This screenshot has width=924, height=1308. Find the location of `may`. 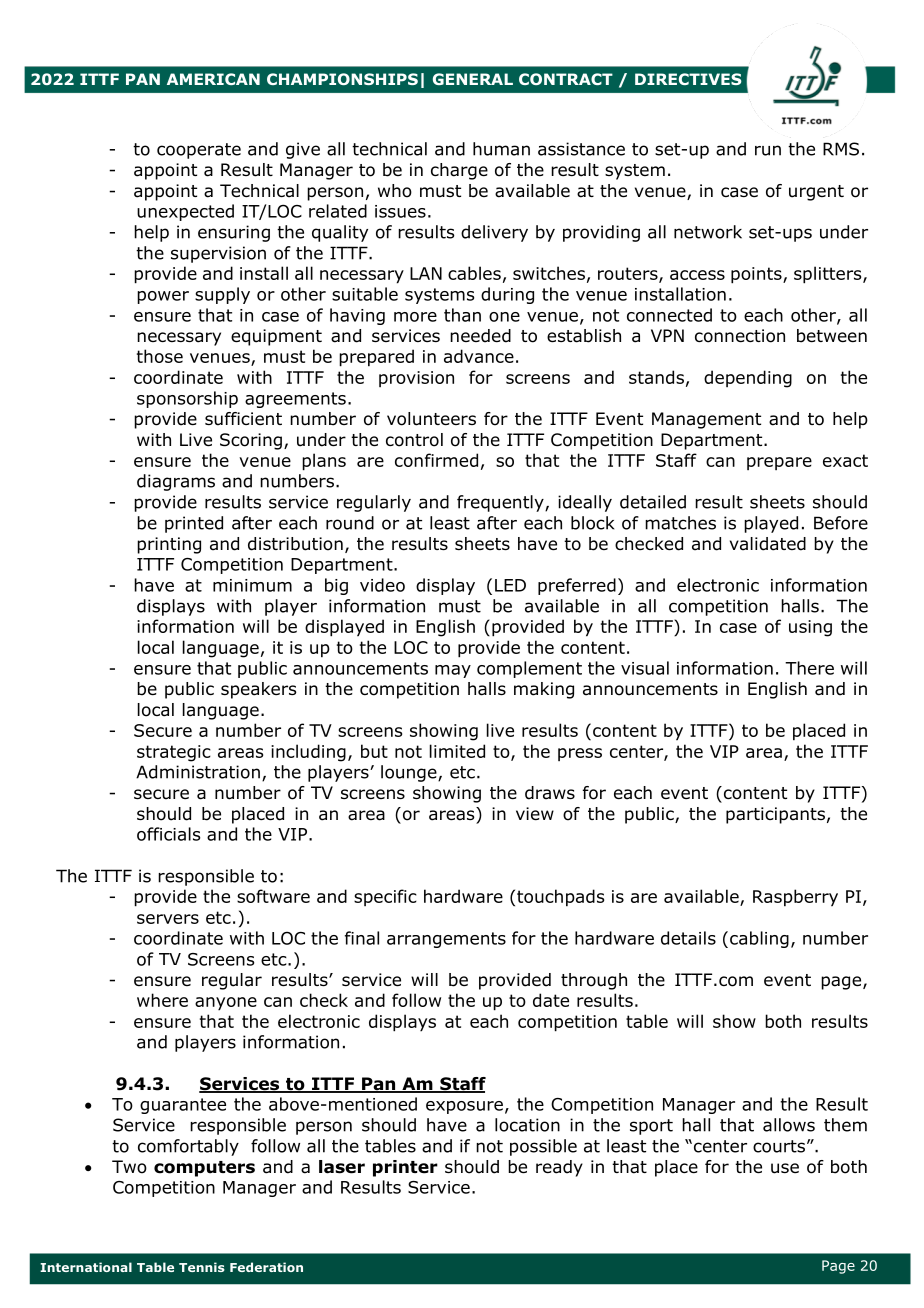

may is located at coordinates (453, 671).
